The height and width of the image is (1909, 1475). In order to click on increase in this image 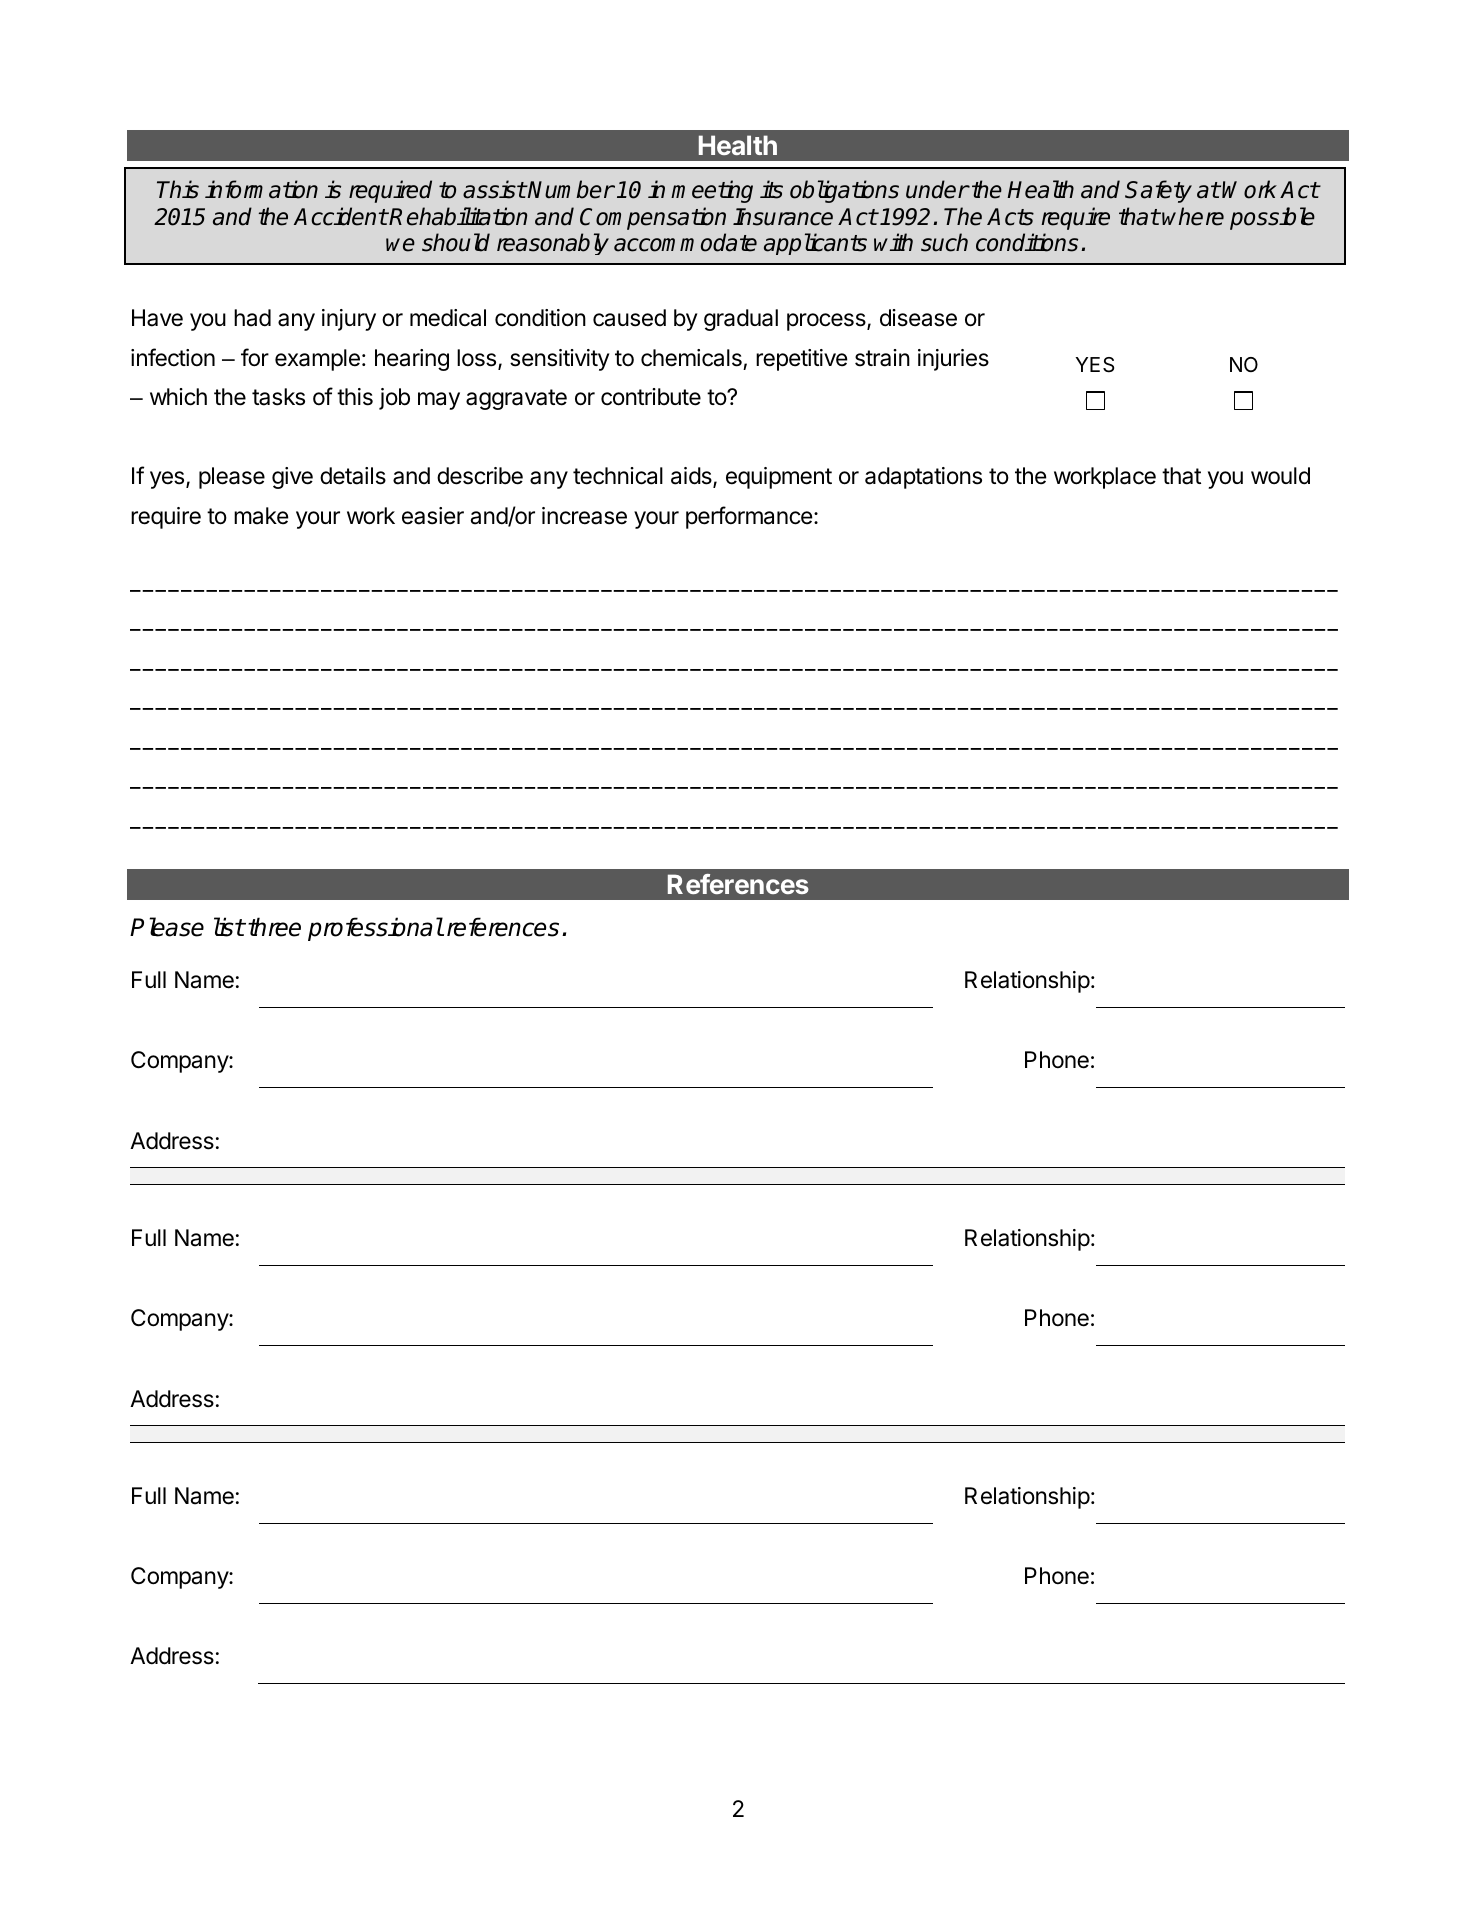, I will do `click(584, 516)`.
